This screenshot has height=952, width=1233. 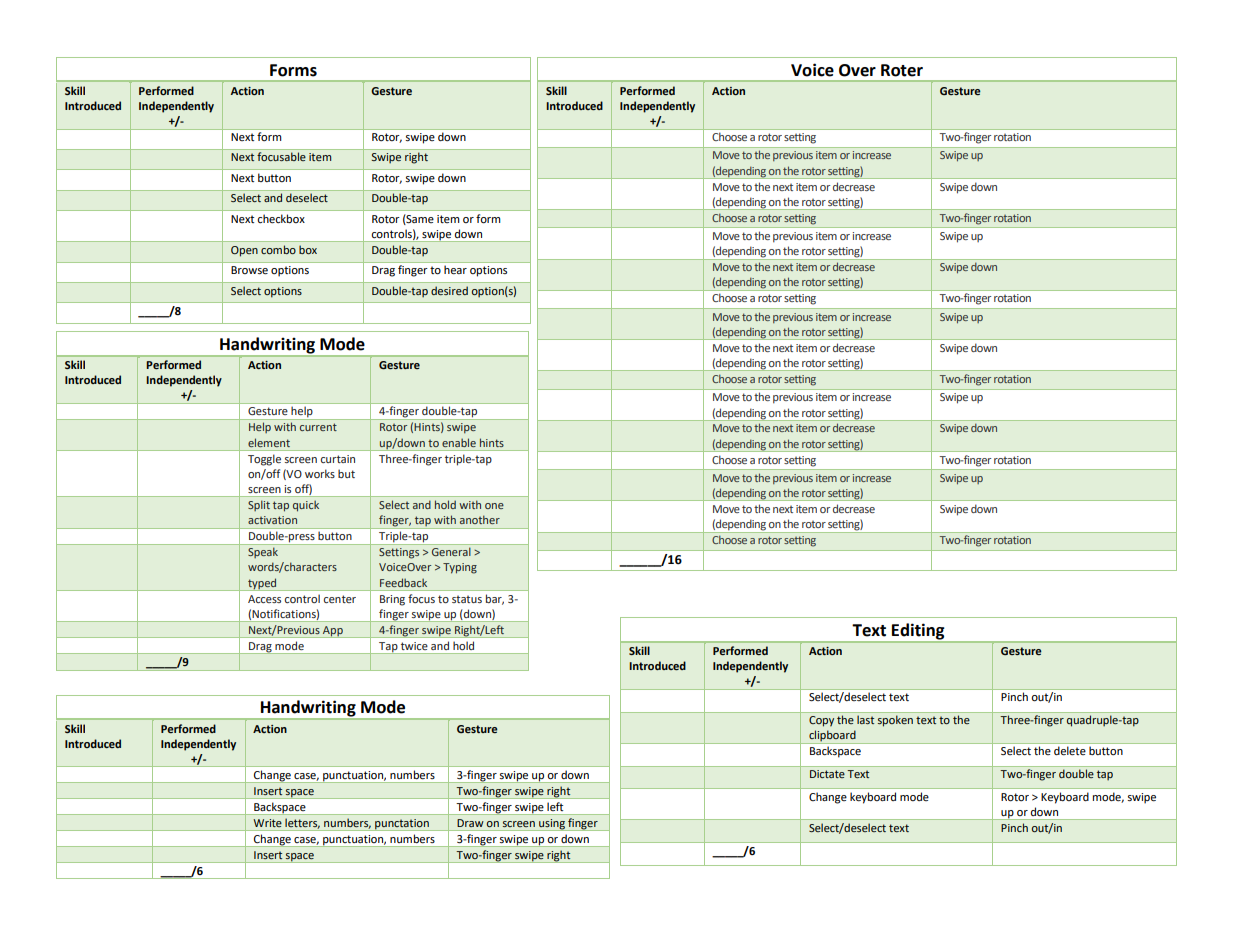 I want to click on hear, so click(x=455, y=269).
